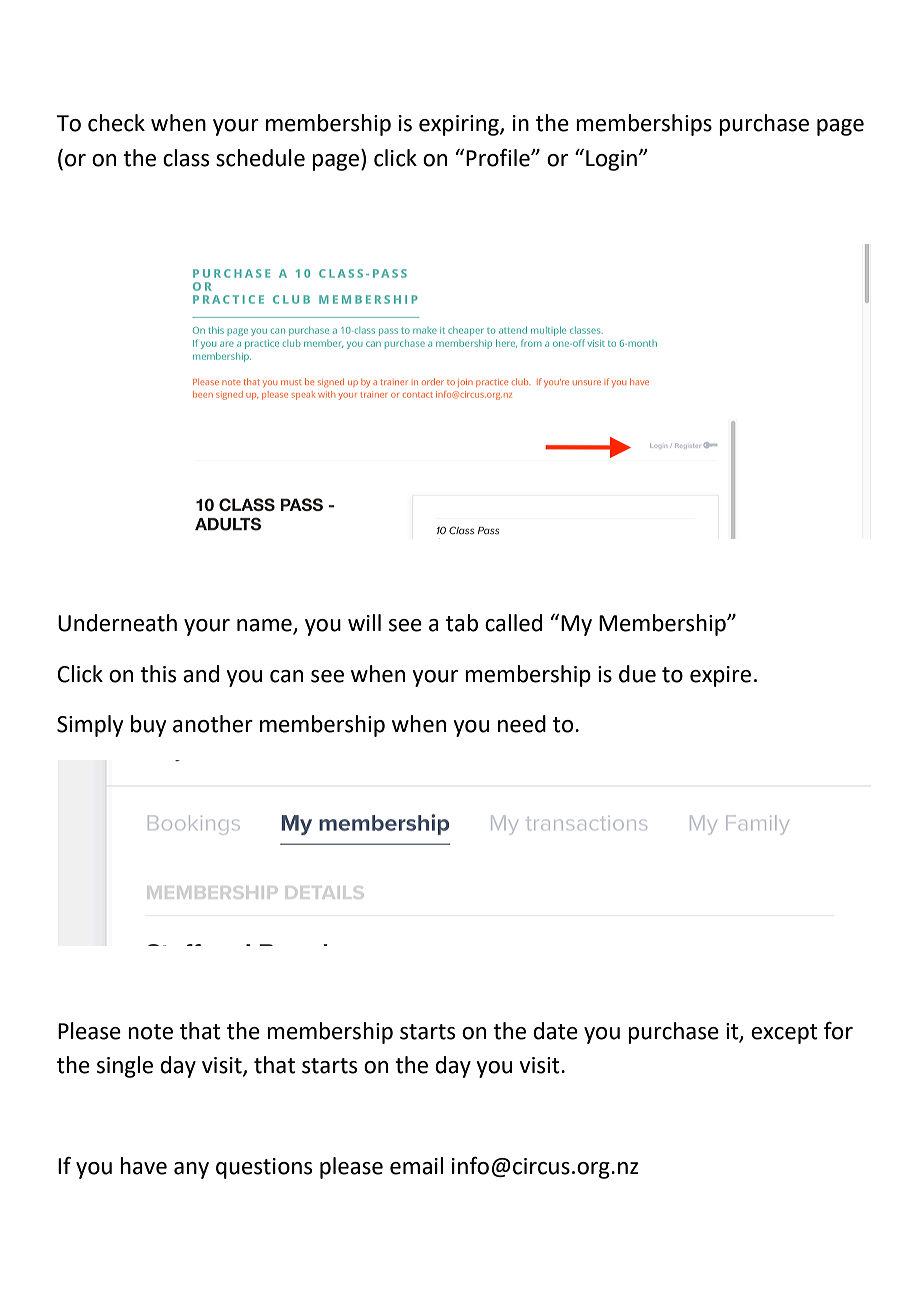 This screenshot has height=1308, width=924. What do you see at coordinates (611, 160) in the screenshot?
I see `Login` at bounding box center [611, 160].
